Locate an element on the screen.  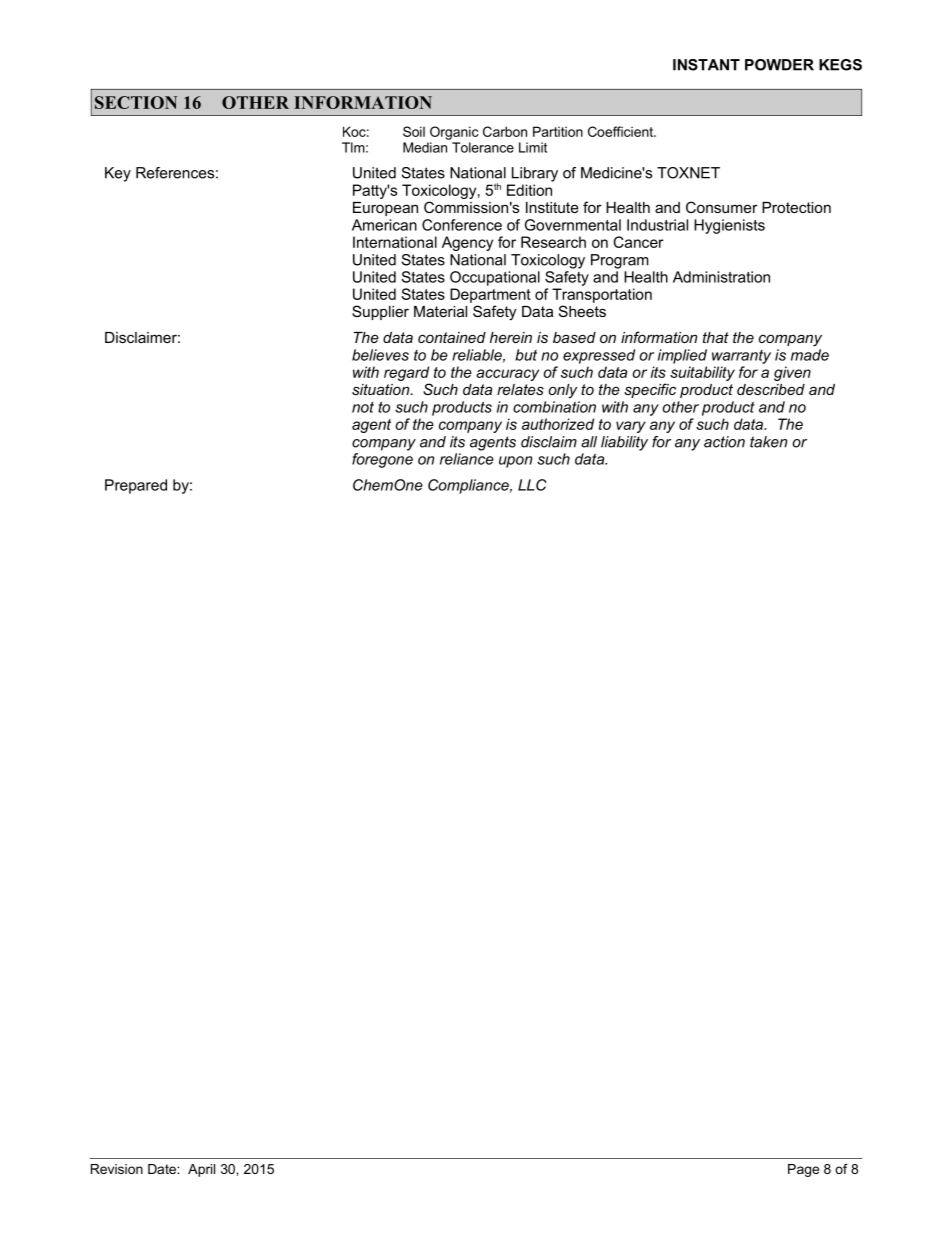
Carbon is located at coordinates (505, 131).
